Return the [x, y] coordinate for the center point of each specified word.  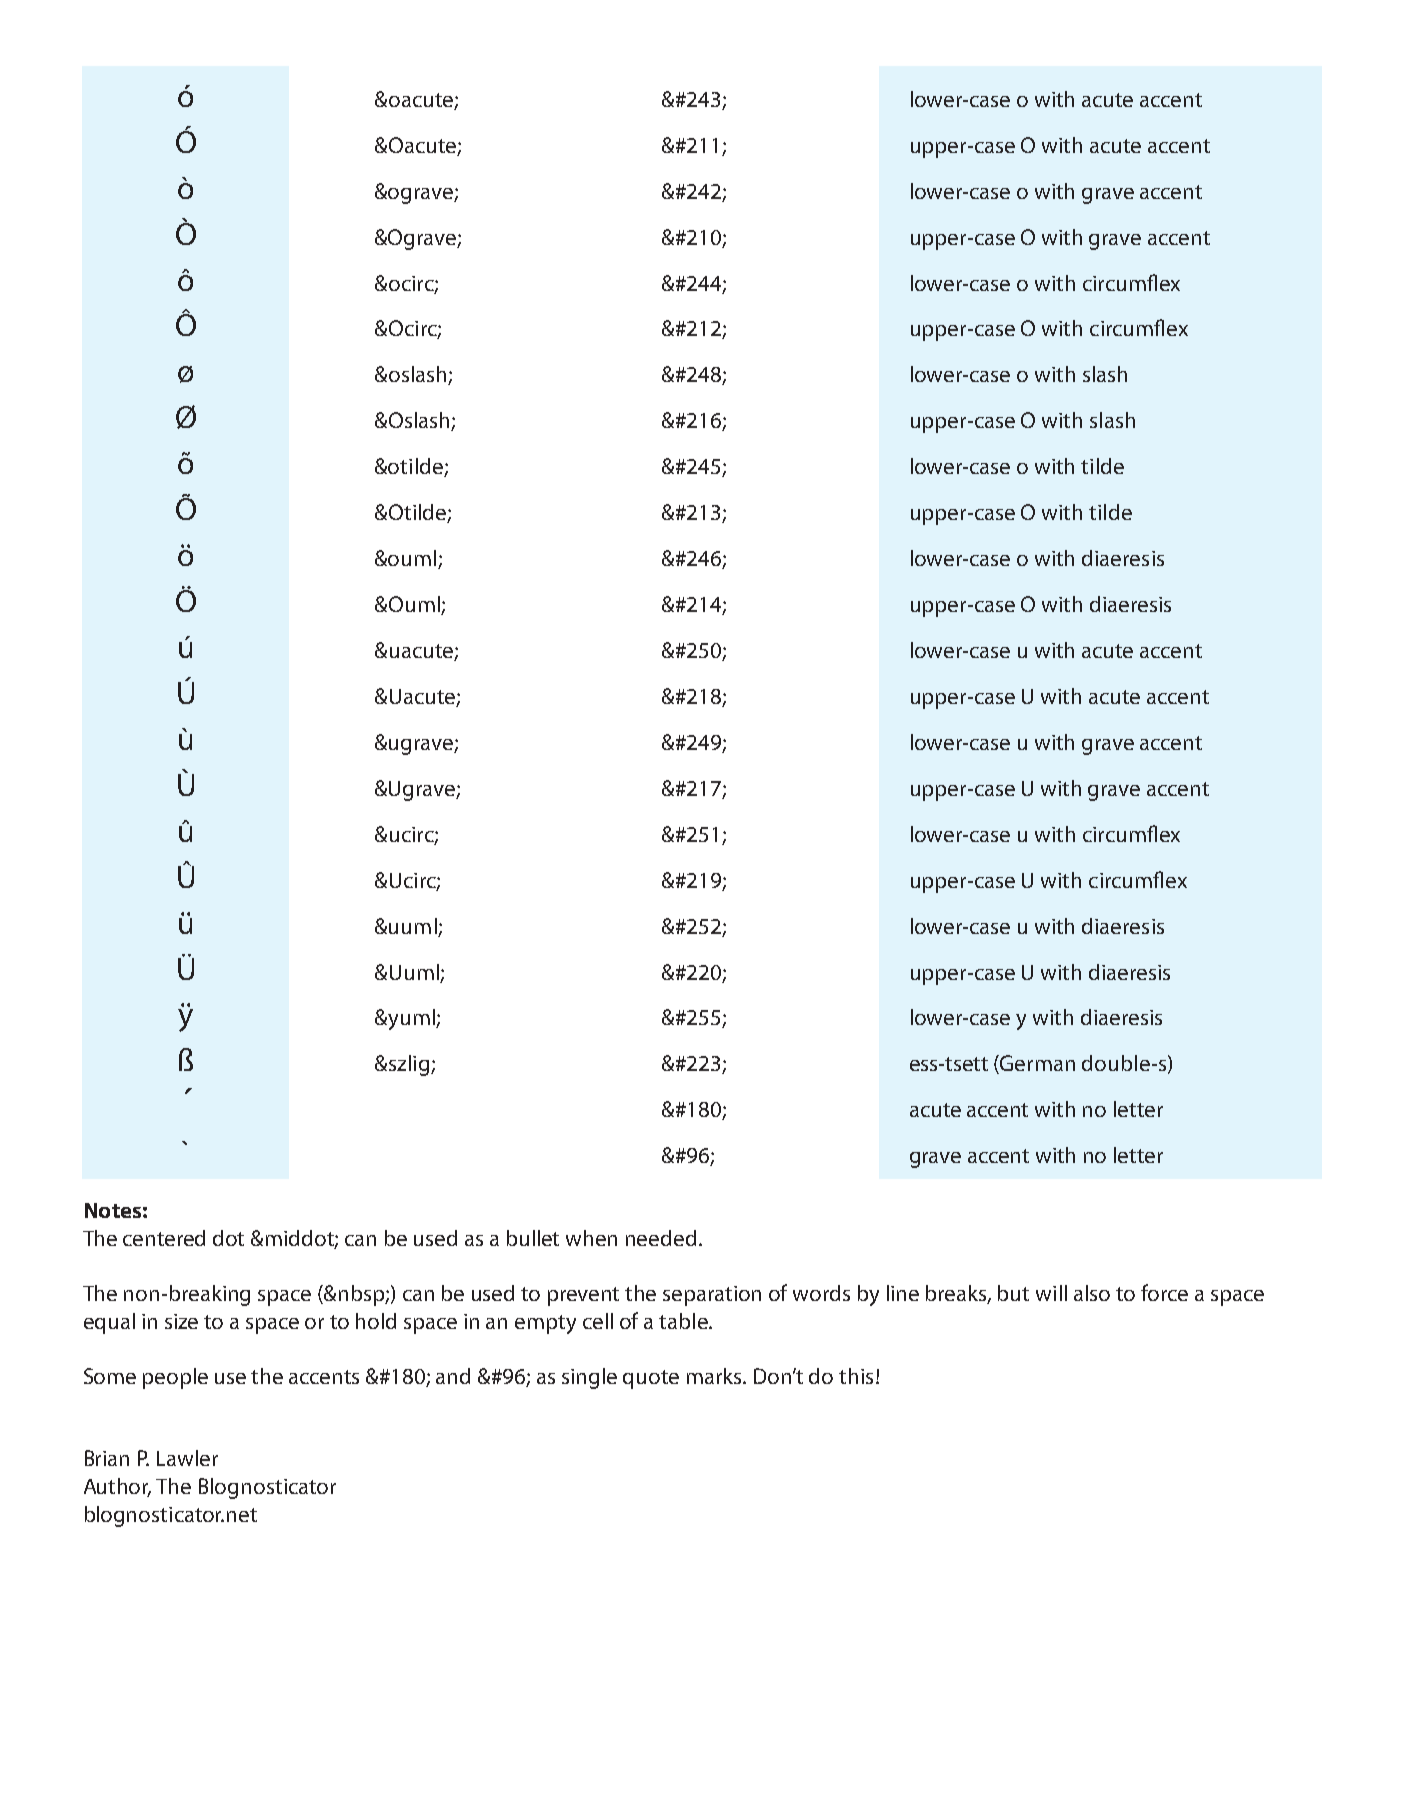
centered [164, 1238]
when [591, 1238]
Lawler [187, 1458]
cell [598, 1321]
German [1037, 1063]
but [1013, 1293]
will [1051, 1293]
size [181, 1321]
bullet [533, 1238]
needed [661, 1238]
